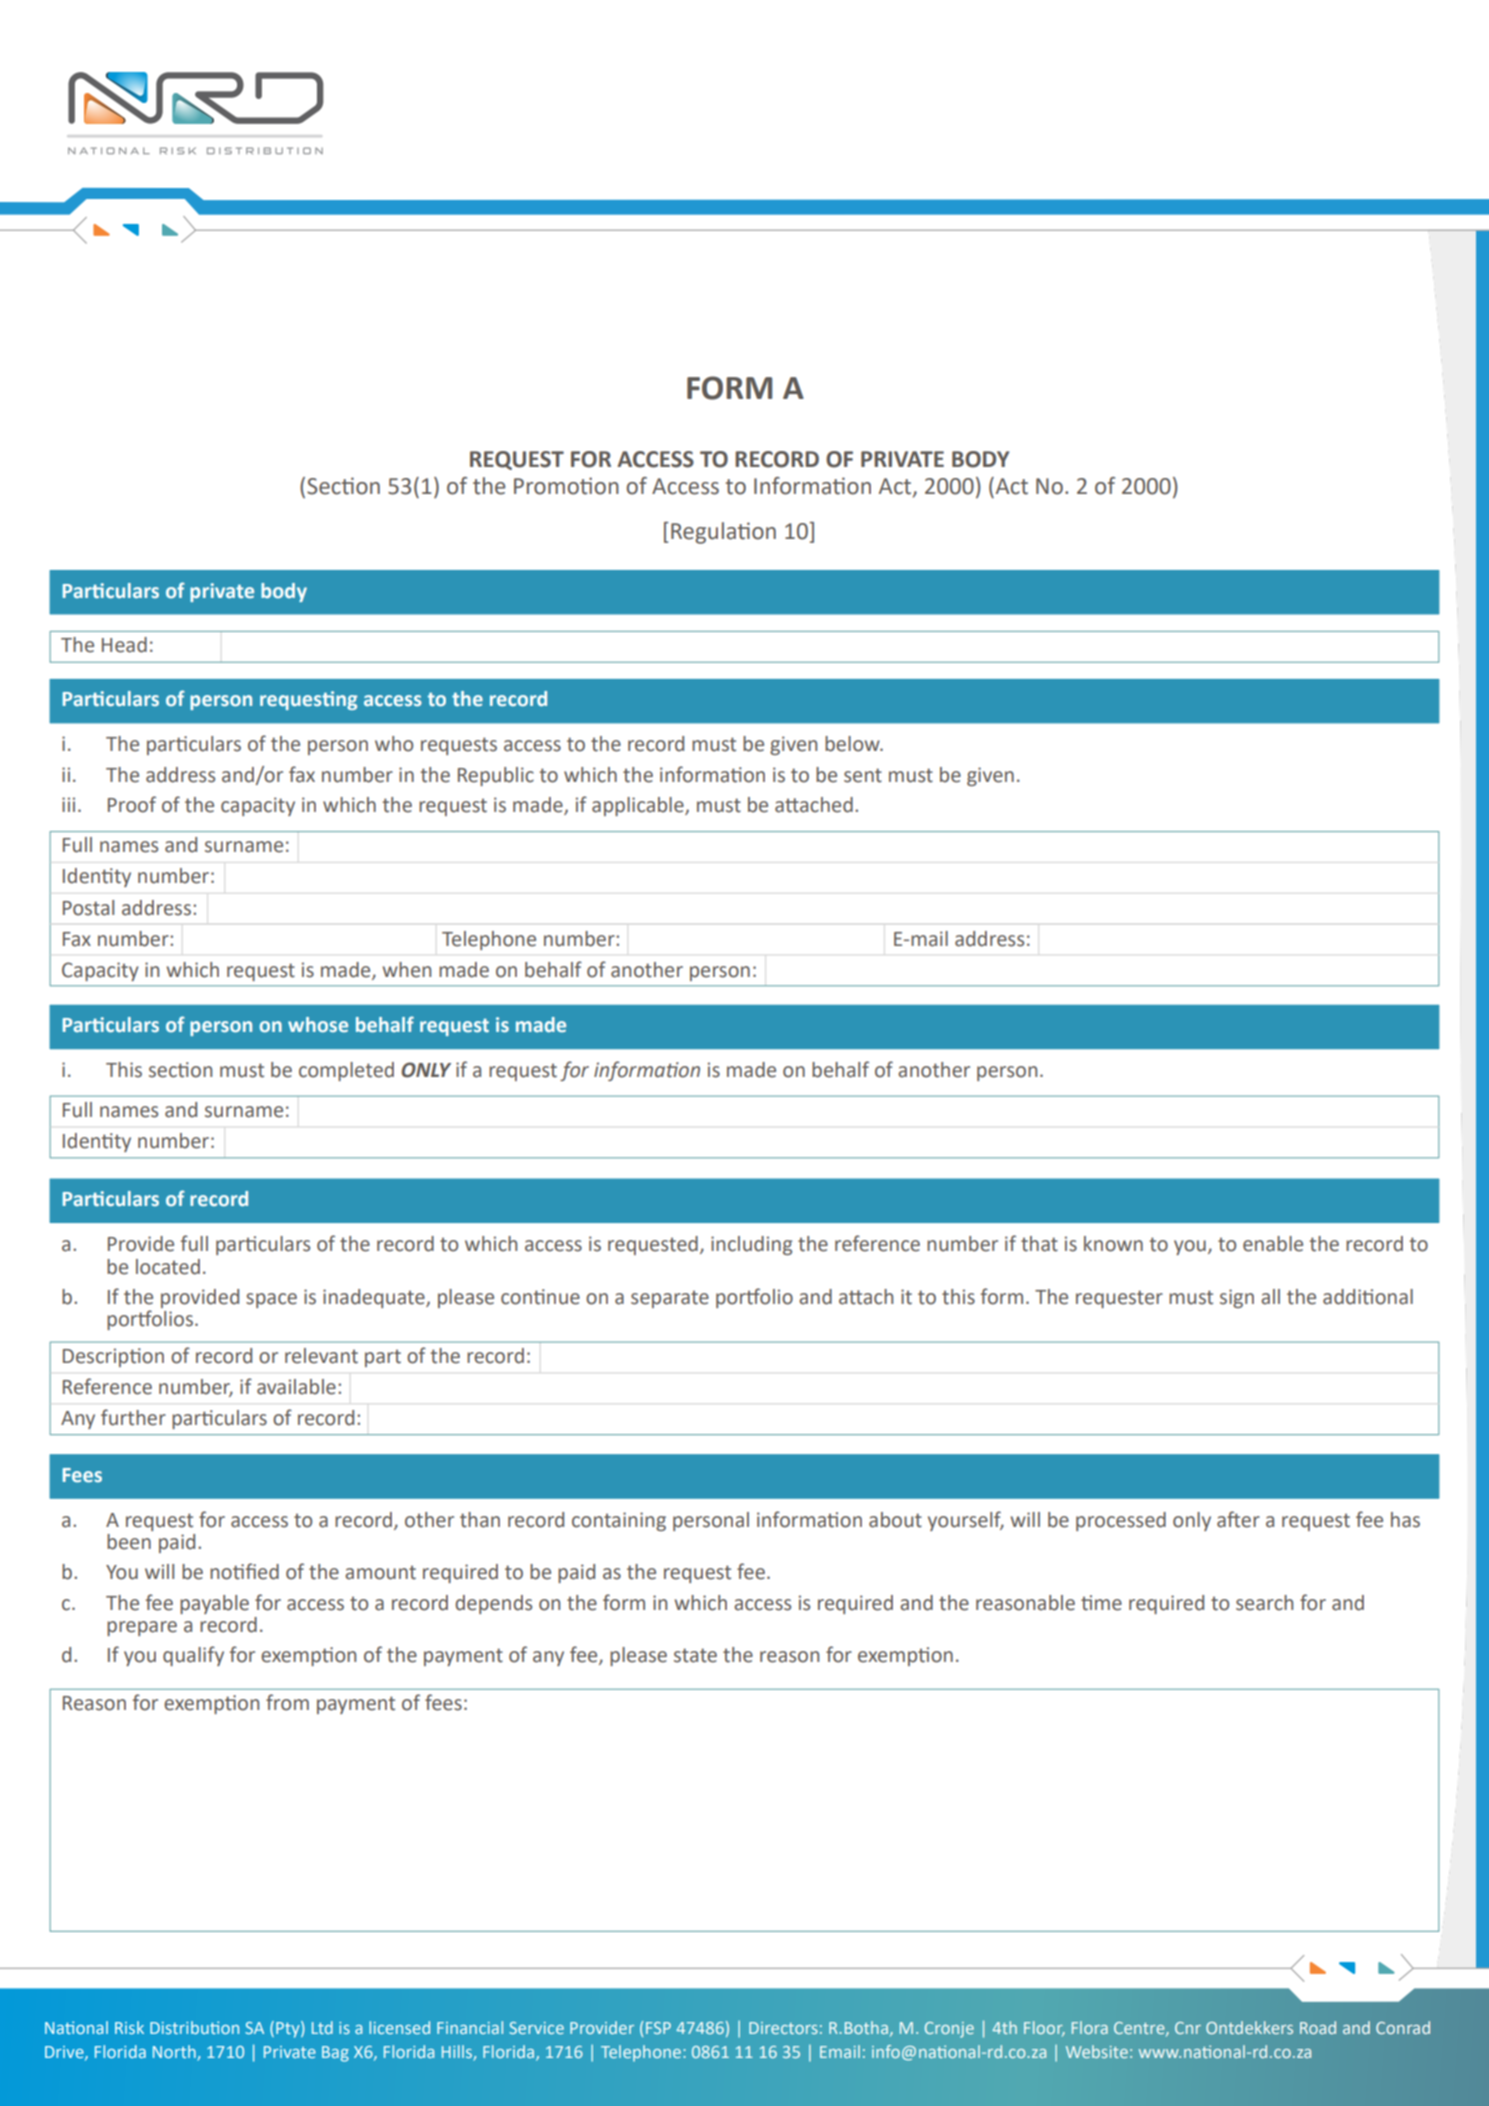 This screenshot has height=2106, width=1489. What do you see at coordinates (88, 908) in the screenshot?
I see `Postal` at bounding box center [88, 908].
